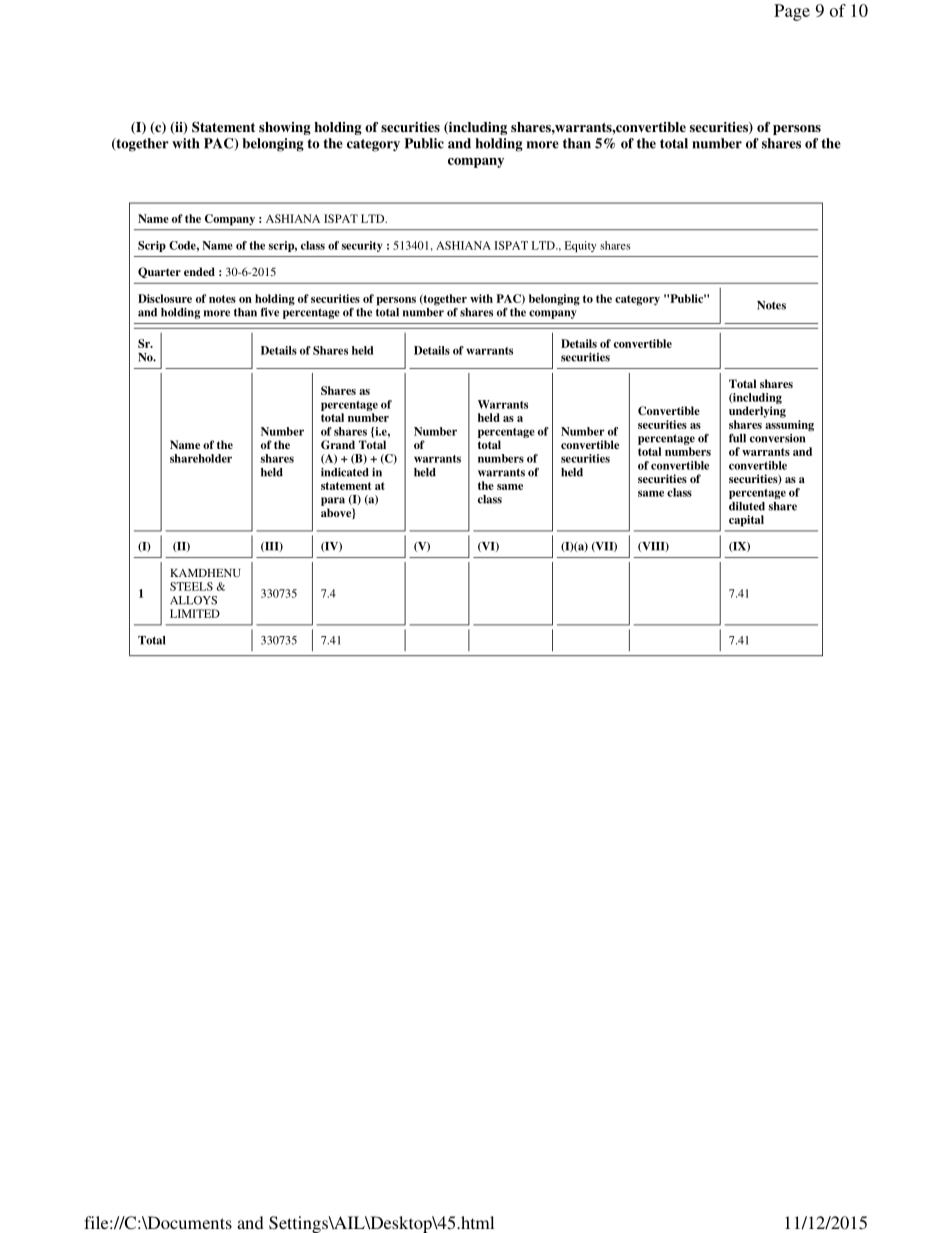 The width and height of the screenshot is (952, 1233). Describe the element at coordinates (757, 412) in the screenshot. I see `underlying` at that location.
